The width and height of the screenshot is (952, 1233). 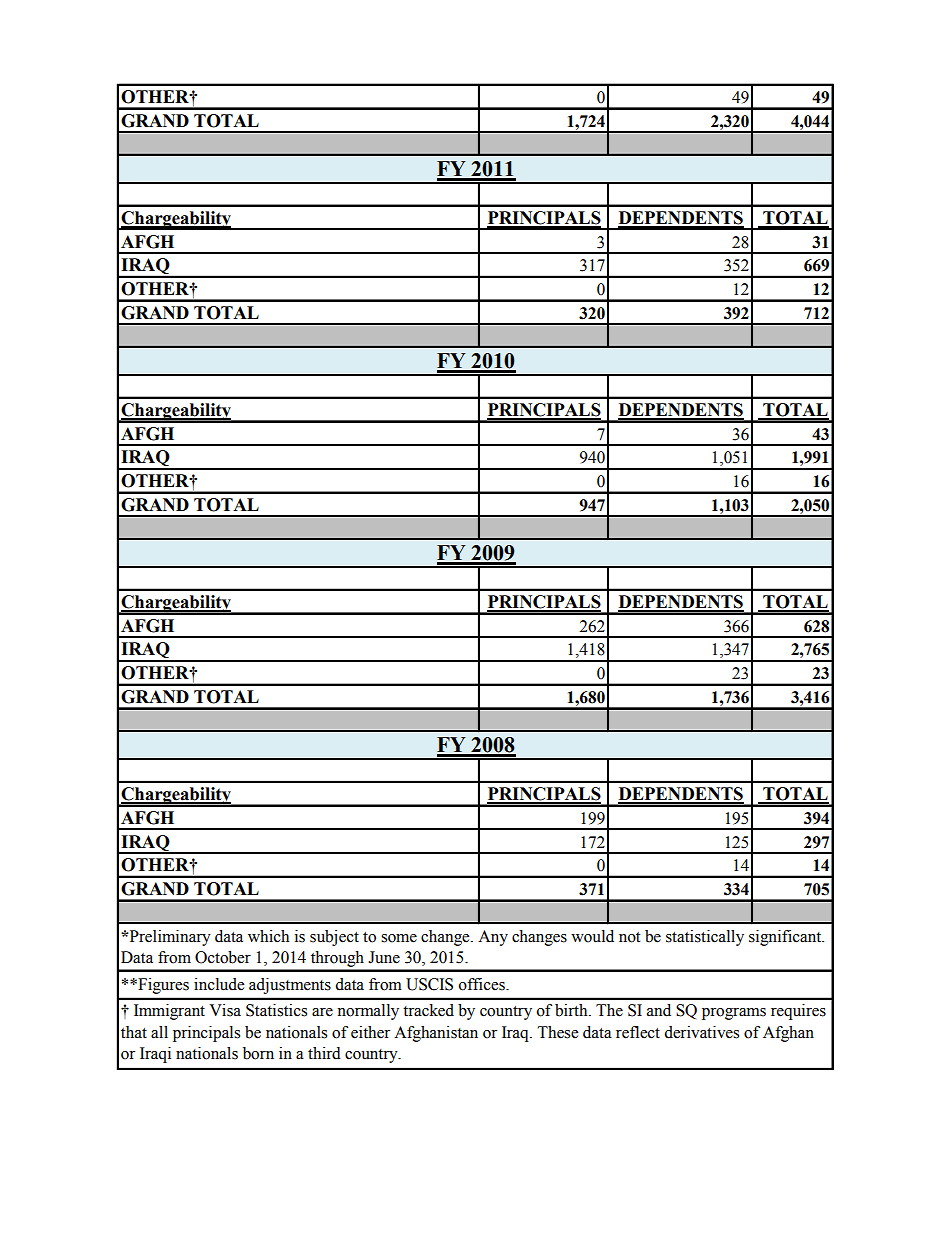 I want to click on include, so click(x=219, y=984).
